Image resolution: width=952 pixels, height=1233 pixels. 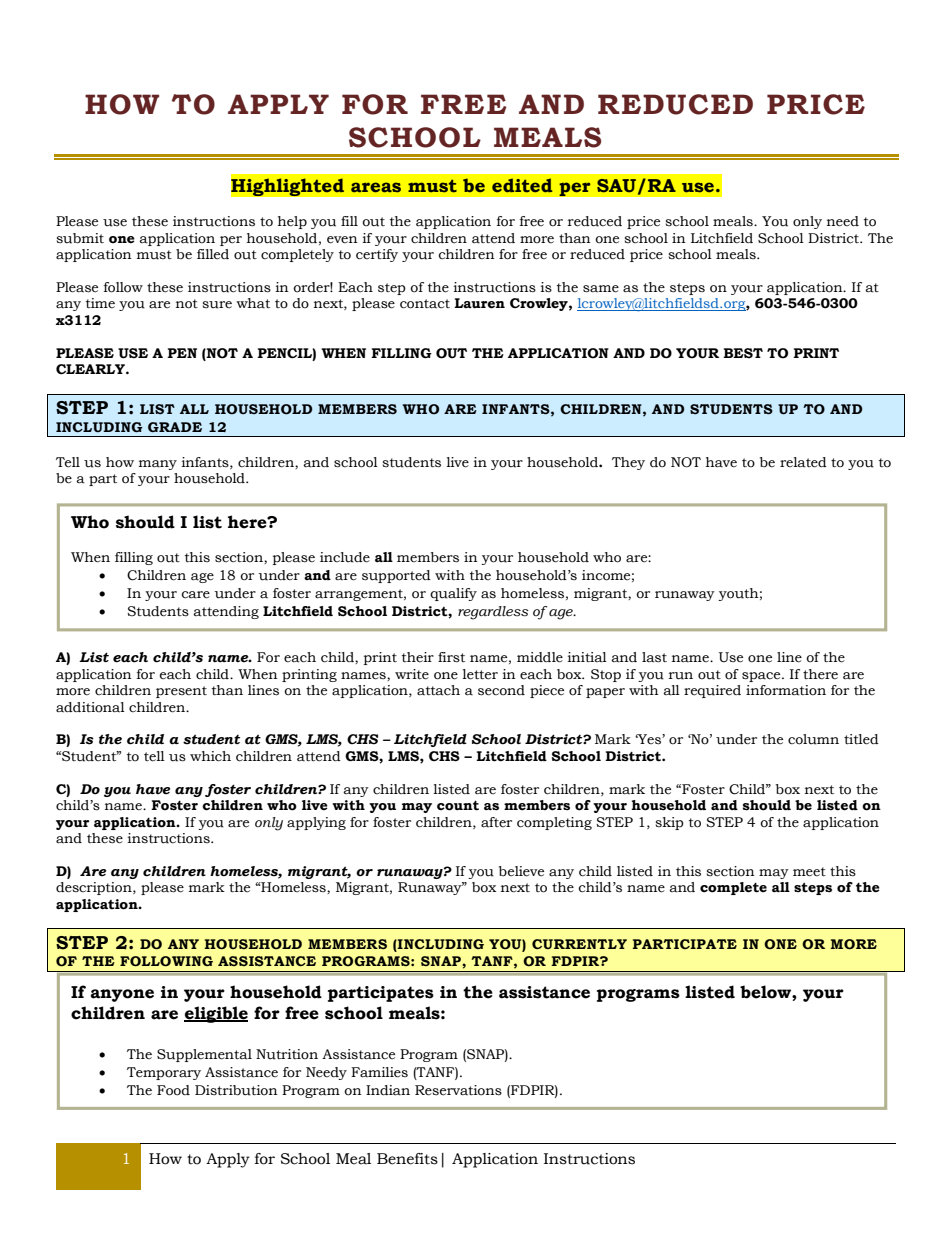 What do you see at coordinates (521, 871) in the screenshot?
I see `believe` at bounding box center [521, 871].
